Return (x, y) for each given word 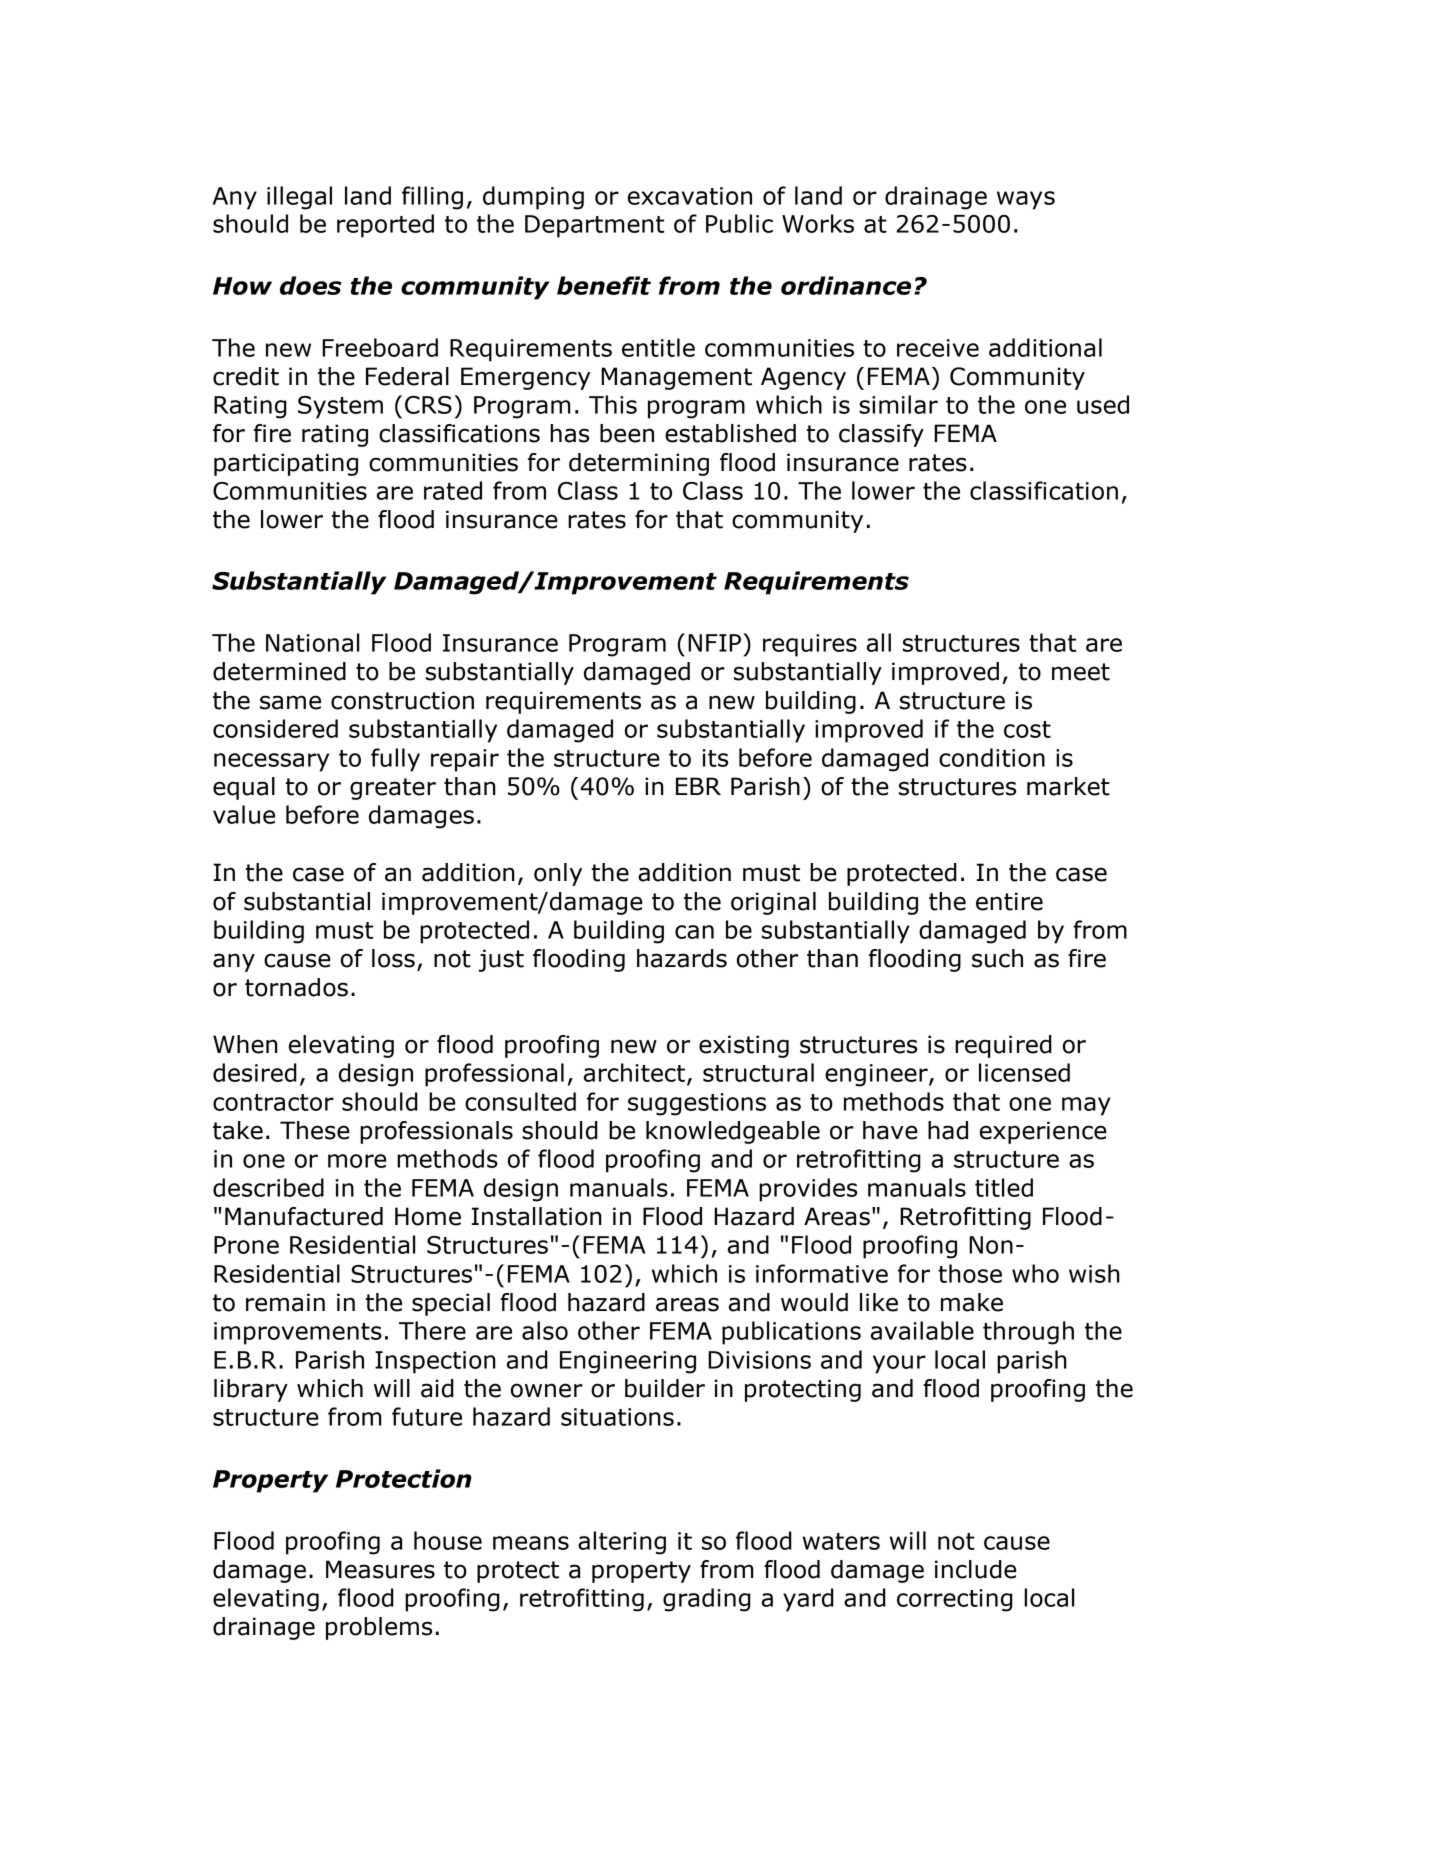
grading (707, 1600)
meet (1081, 672)
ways (1026, 200)
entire (1009, 901)
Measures (380, 1569)
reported (385, 226)
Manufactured (304, 1216)
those (970, 1273)
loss (393, 958)
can (694, 932)
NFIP (716, 642)
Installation (537, 1216)
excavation (690, 196)
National (312, 642)
